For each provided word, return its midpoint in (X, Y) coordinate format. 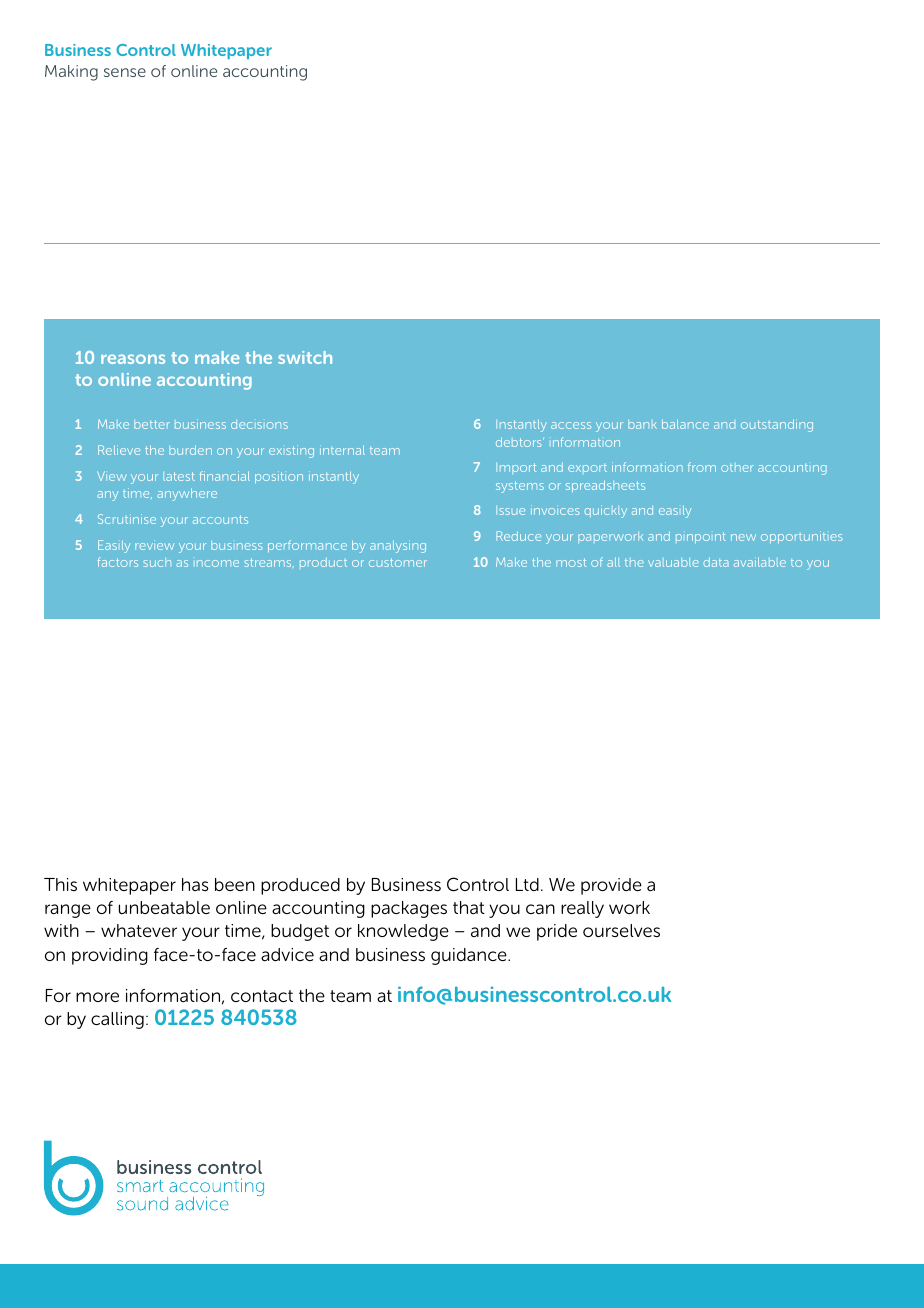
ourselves (621, 931)
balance (685, 424)
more (97, 997)
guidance (470, 956)
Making (71, 73)
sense (125, 72)
